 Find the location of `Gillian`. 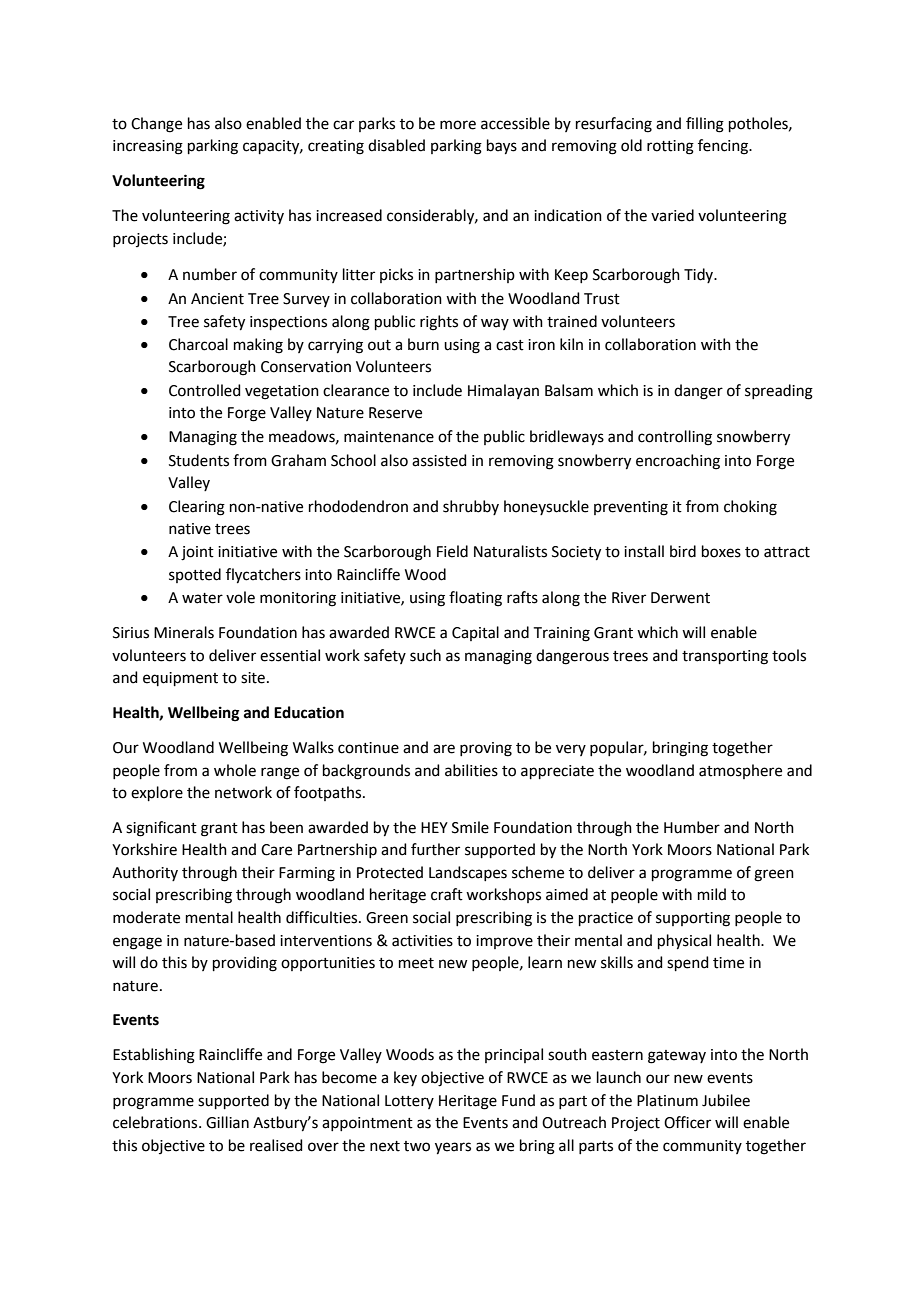

Gillian is located at coordinates (227, 1122).
